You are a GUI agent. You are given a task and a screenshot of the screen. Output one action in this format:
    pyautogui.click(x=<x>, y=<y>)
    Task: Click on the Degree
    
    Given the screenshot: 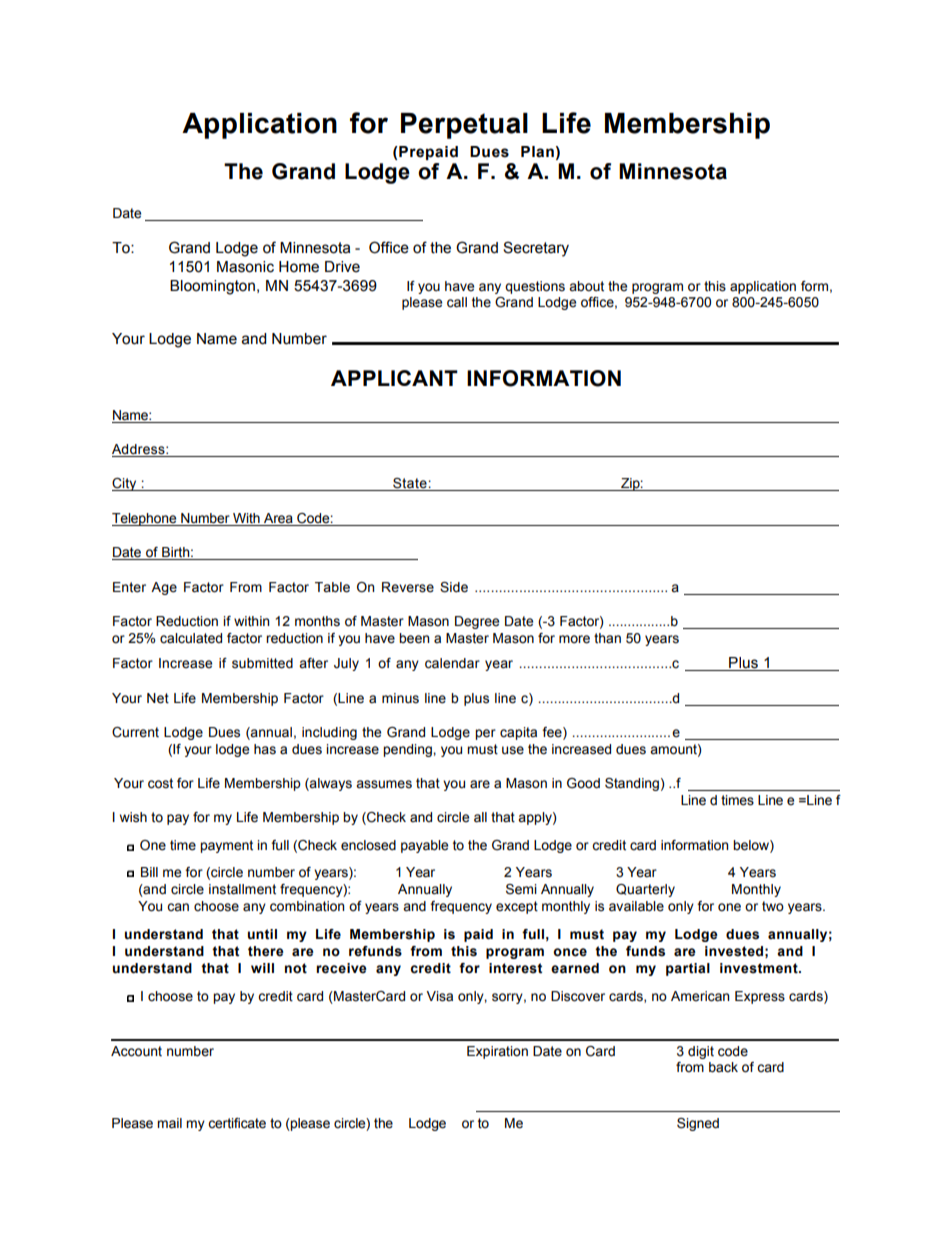 What is the action you would take?
    pyautogui.click(x=477, y=622)
